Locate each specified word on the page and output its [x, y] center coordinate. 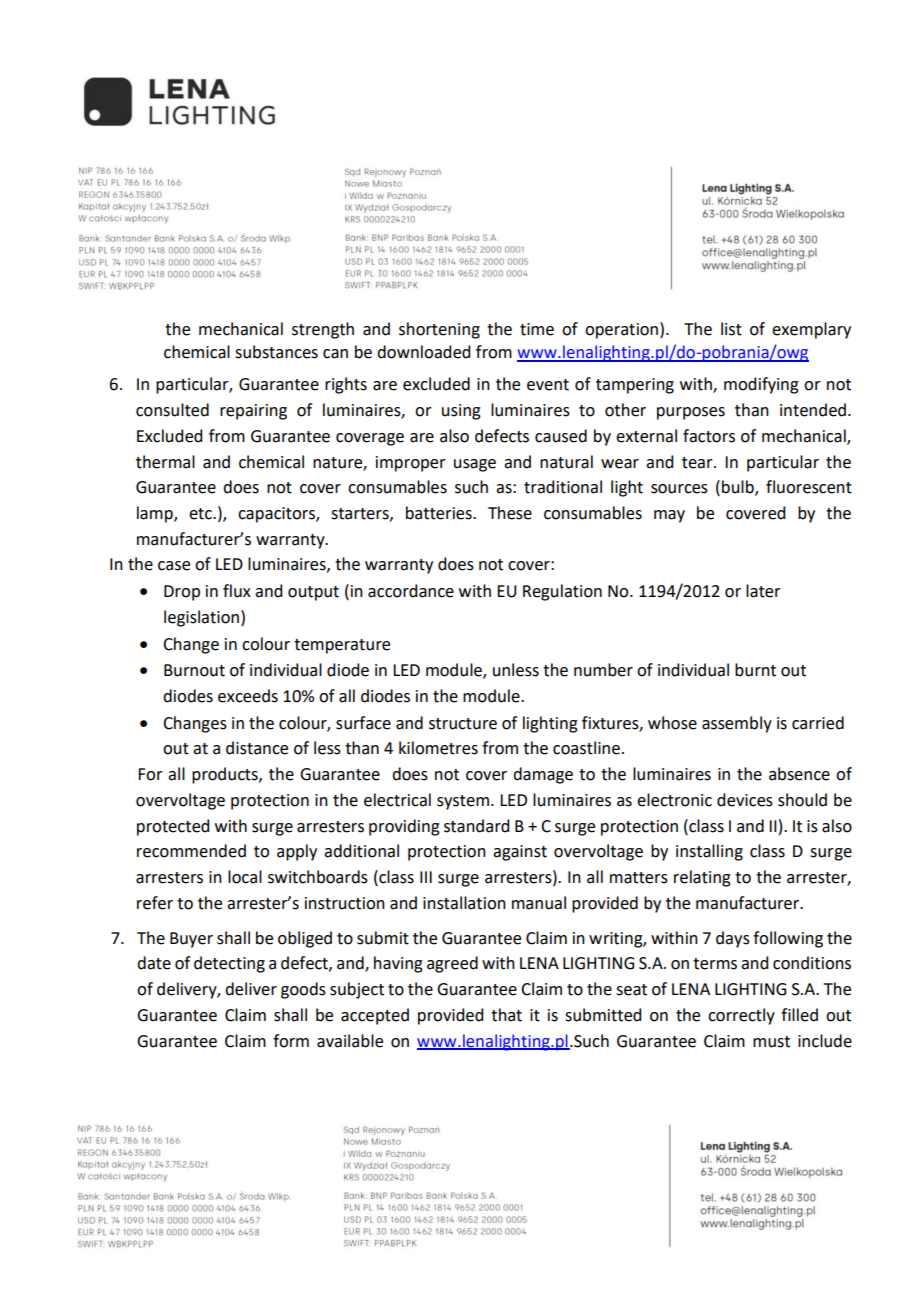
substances [276, 352]
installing [709, 852]
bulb [739, 488]
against [520, 853]
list [731, 329]
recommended [191, 851]
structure [463, 724]
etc [201, 514]
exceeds [248, 696]
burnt [755, 670]
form [291, 1041]
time [537, 329]
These [510, 513]
